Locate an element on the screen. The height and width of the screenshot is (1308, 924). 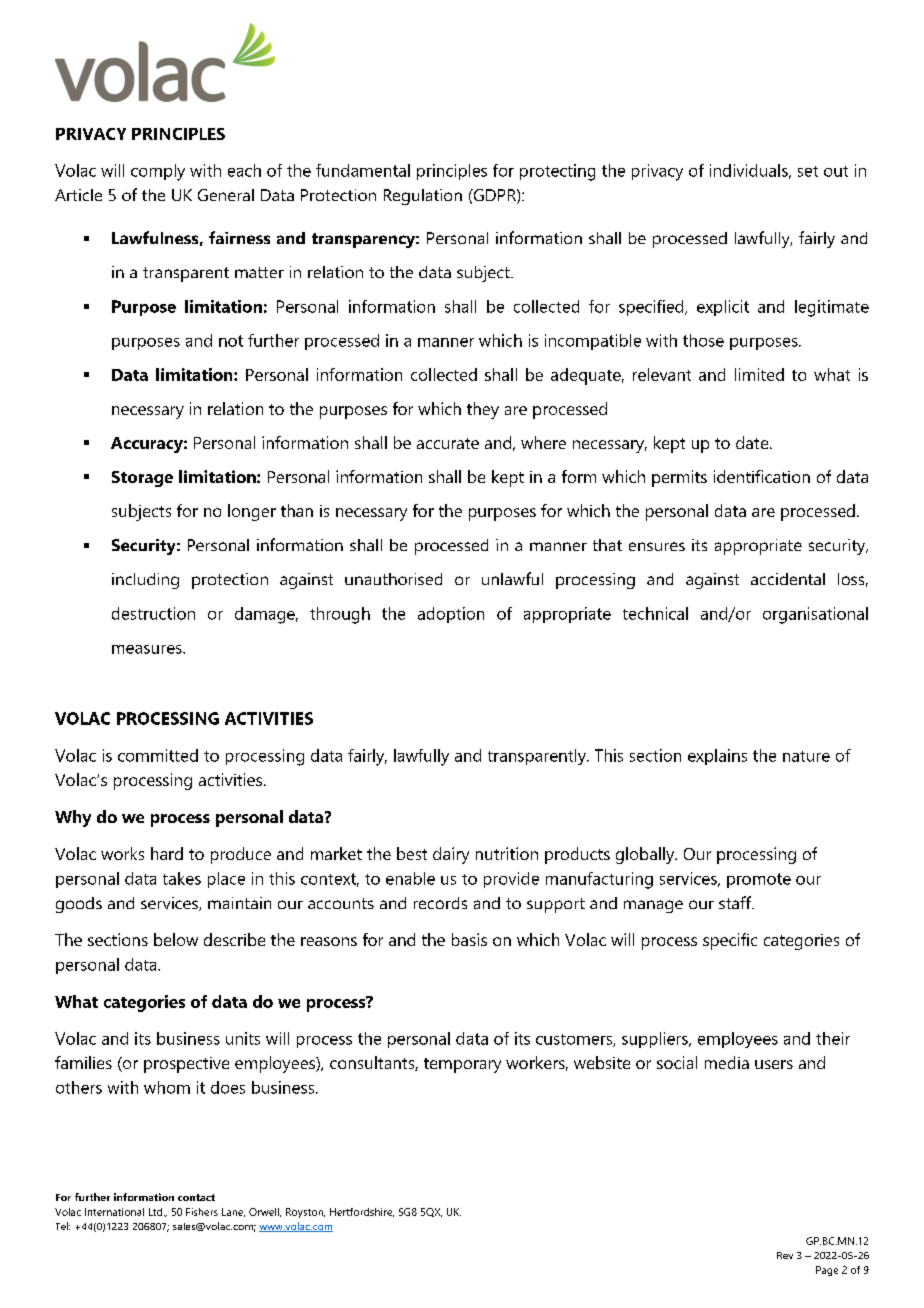
identification is located at coordinates (762, 476).
